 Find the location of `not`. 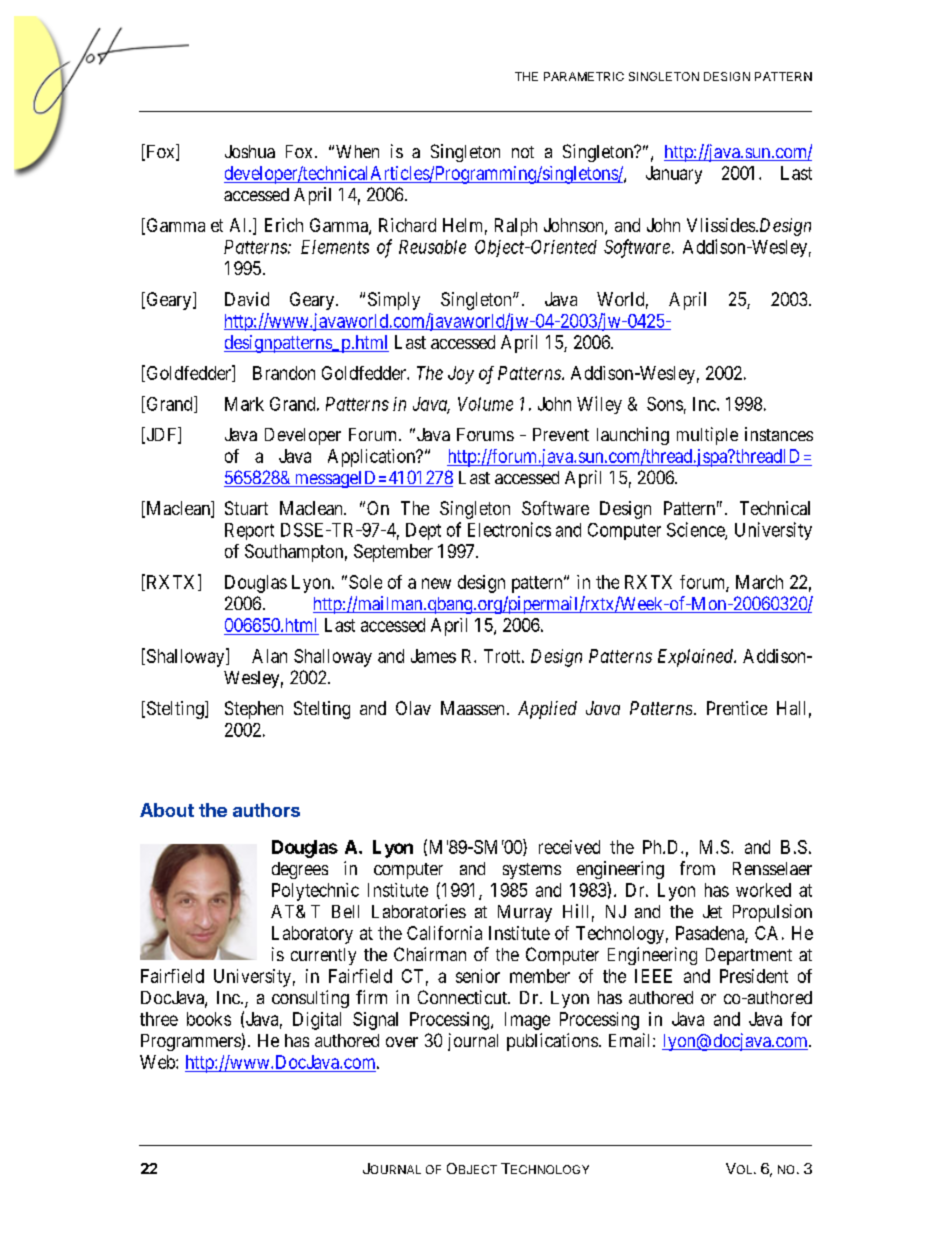

not is located at coordinates (523, 152).
